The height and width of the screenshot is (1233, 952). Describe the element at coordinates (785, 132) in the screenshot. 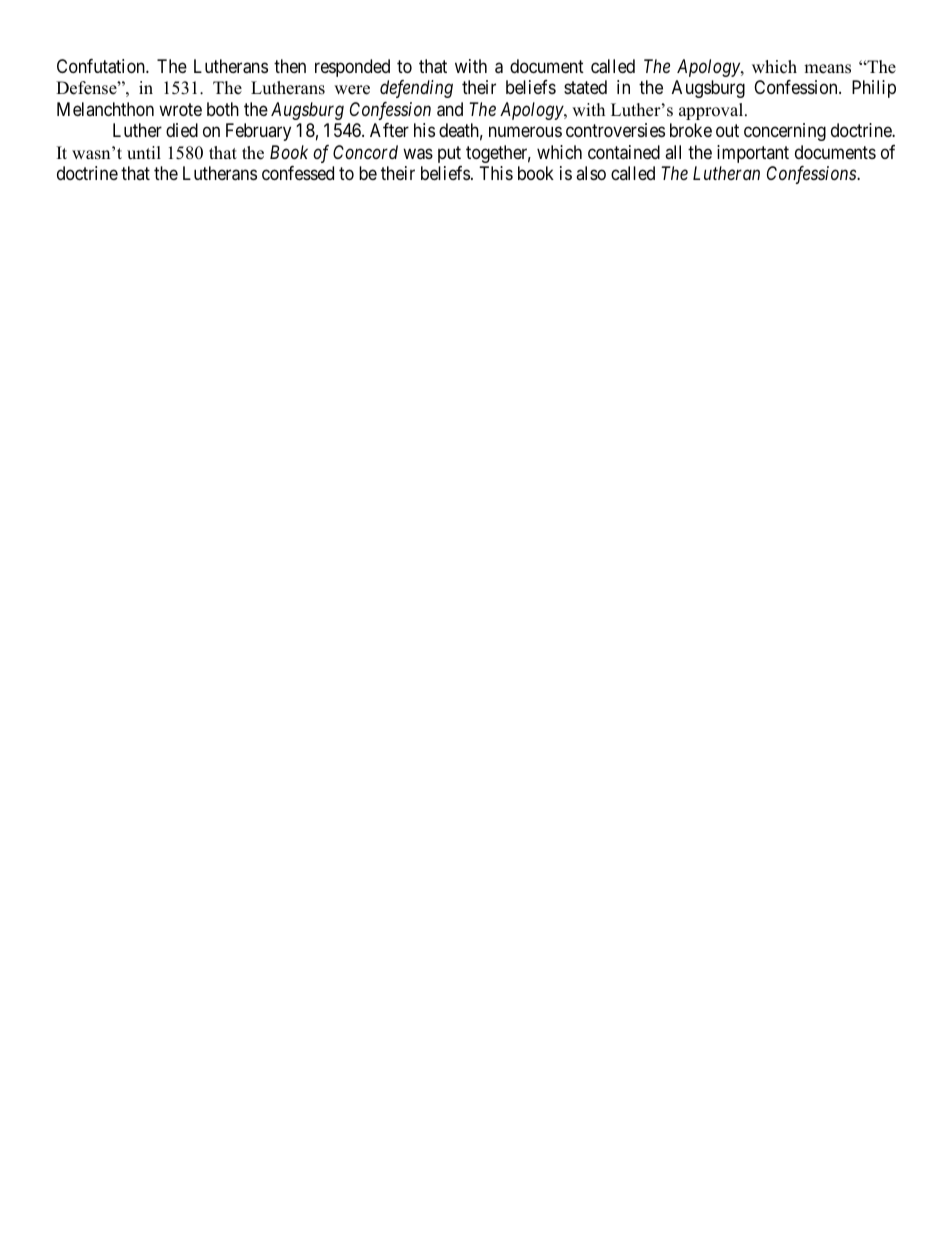

I see `concerning` at that location.
